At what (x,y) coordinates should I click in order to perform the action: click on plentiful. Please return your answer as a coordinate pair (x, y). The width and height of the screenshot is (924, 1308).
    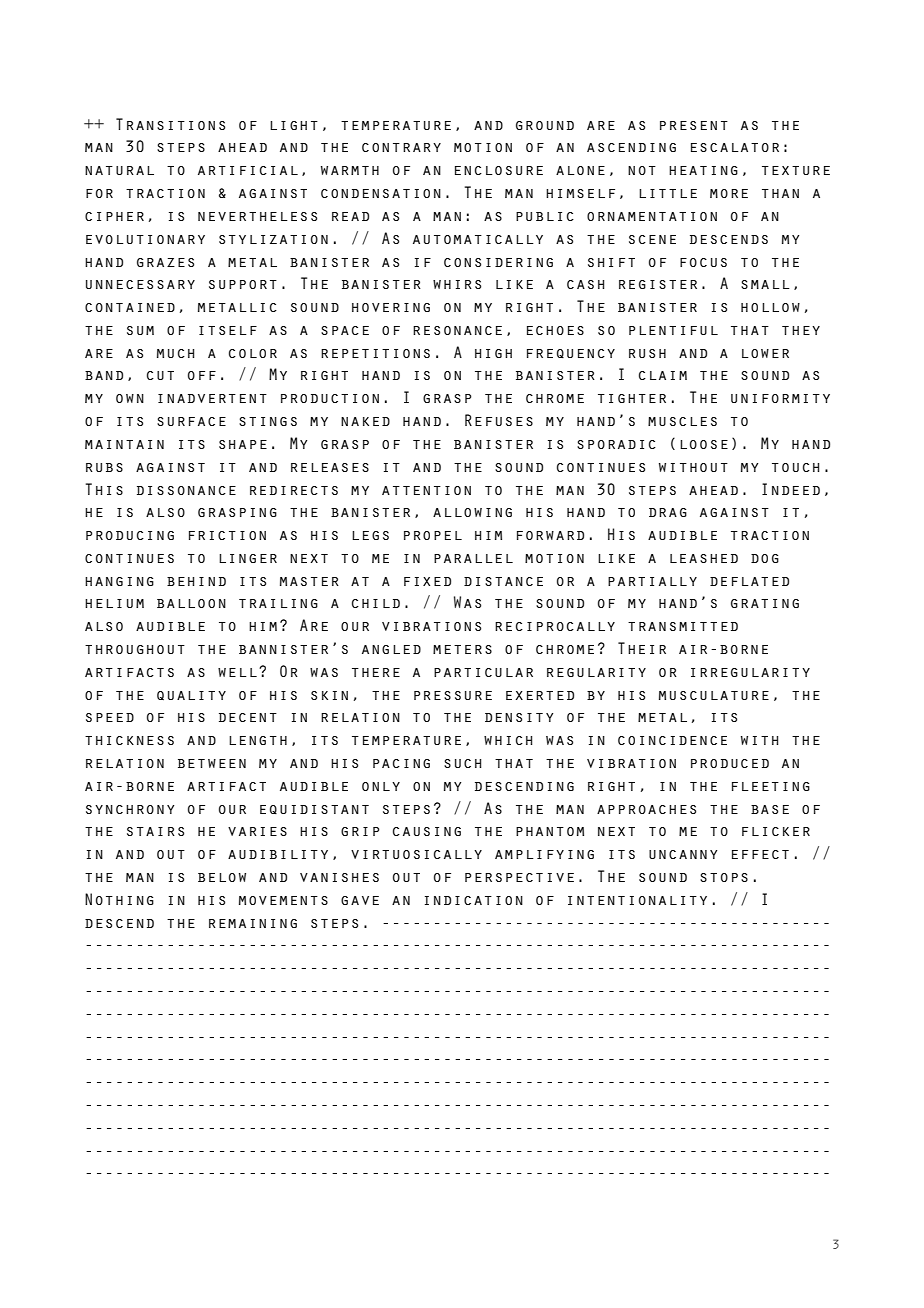
    Looking at the image, I should click on (673, 330).
